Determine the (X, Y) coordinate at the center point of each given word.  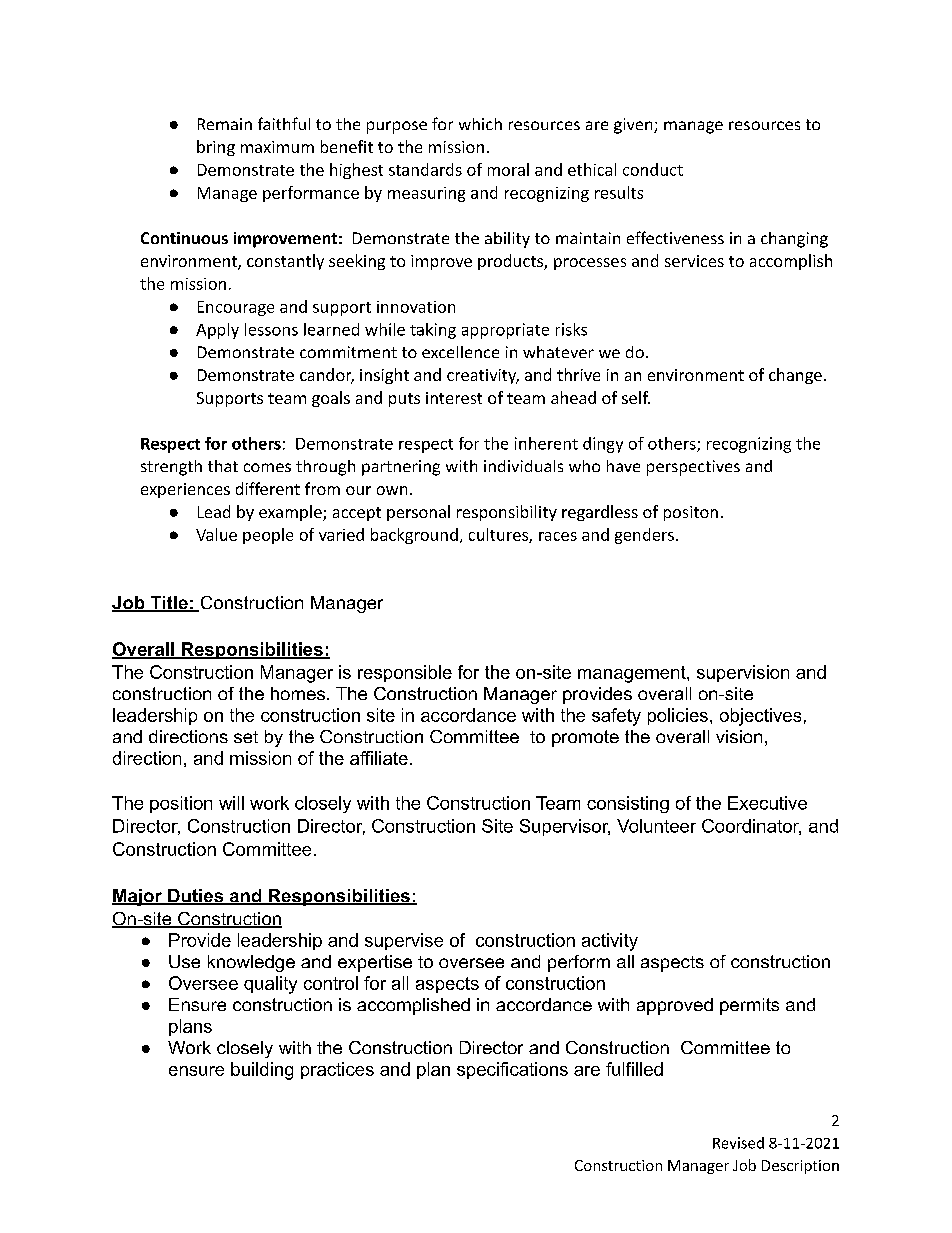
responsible (405, 673)
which (480, 124)
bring (216, 148)
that (223, 466)
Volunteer (656, 826)
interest (454, 398)
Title (169, 604)
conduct (653, 169)
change (795, 376)
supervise (404, 941)
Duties (195, 897)
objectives (760, 717)
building (262, 1071)
